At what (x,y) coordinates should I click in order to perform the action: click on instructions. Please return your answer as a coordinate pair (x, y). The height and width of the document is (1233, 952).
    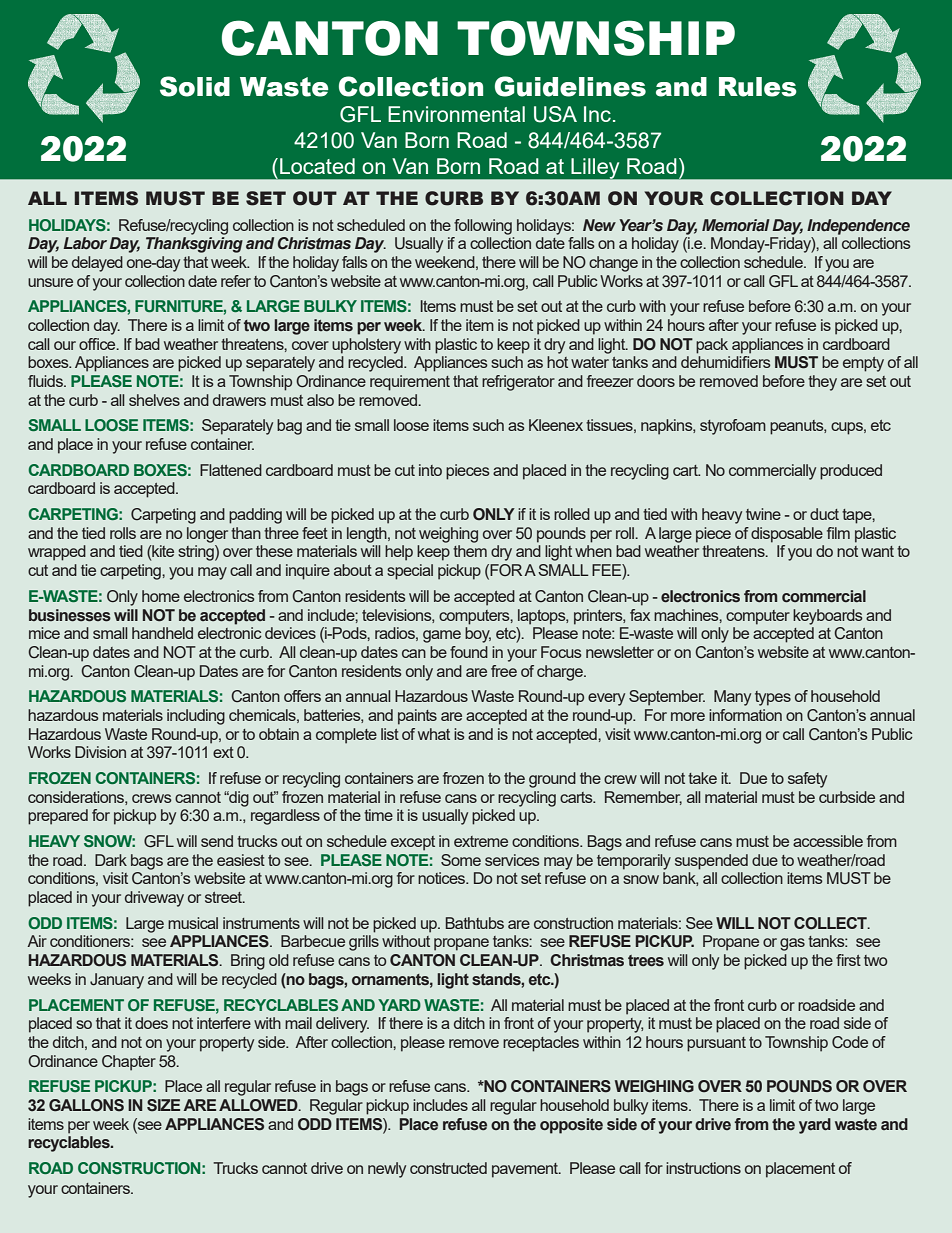
    Looking at the image, I should click on (703, 1168).
